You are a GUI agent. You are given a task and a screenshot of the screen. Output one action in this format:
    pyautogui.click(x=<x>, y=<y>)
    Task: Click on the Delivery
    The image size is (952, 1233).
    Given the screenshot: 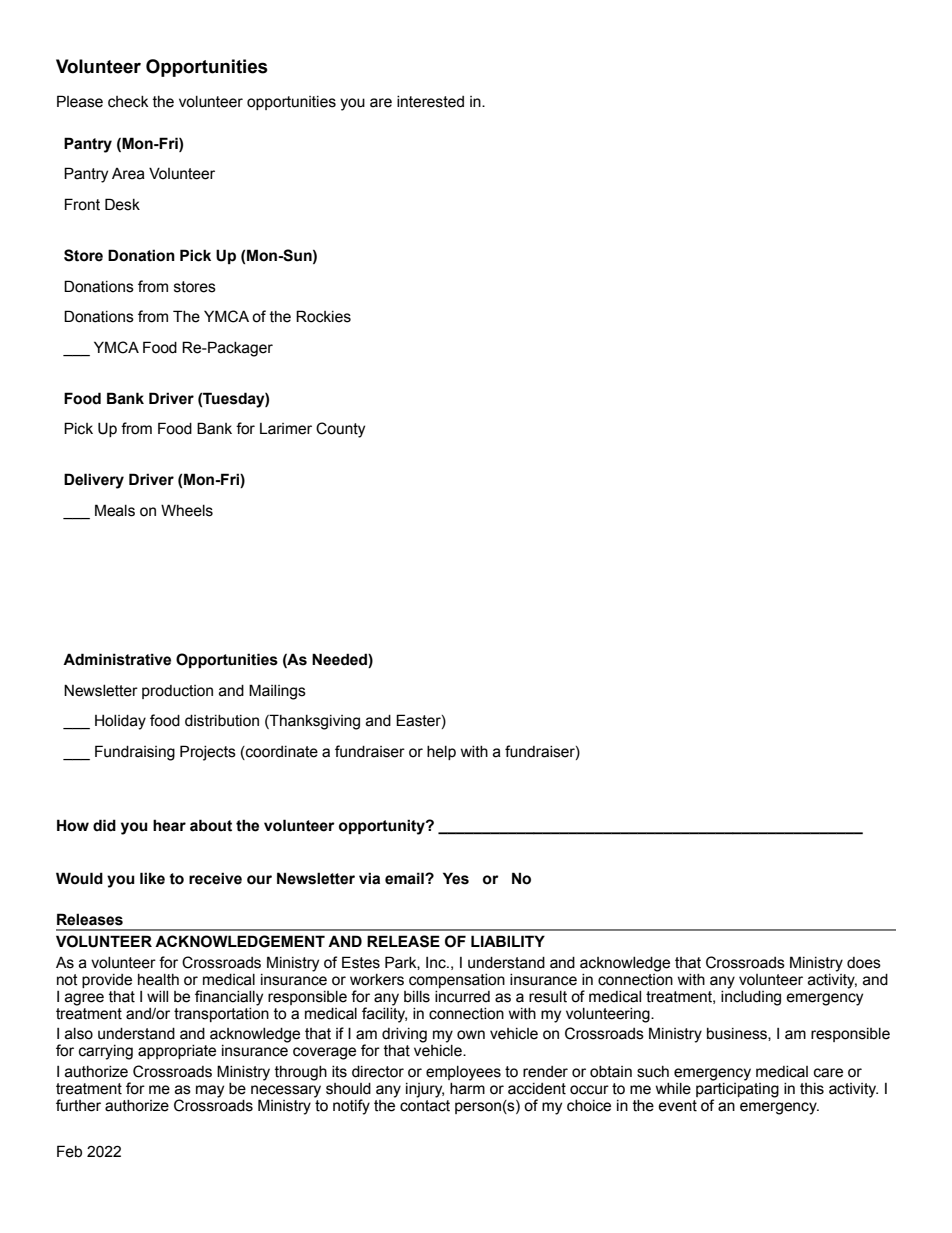 What is the action you would take?
    pyautogui.click(x=94, y=481)
